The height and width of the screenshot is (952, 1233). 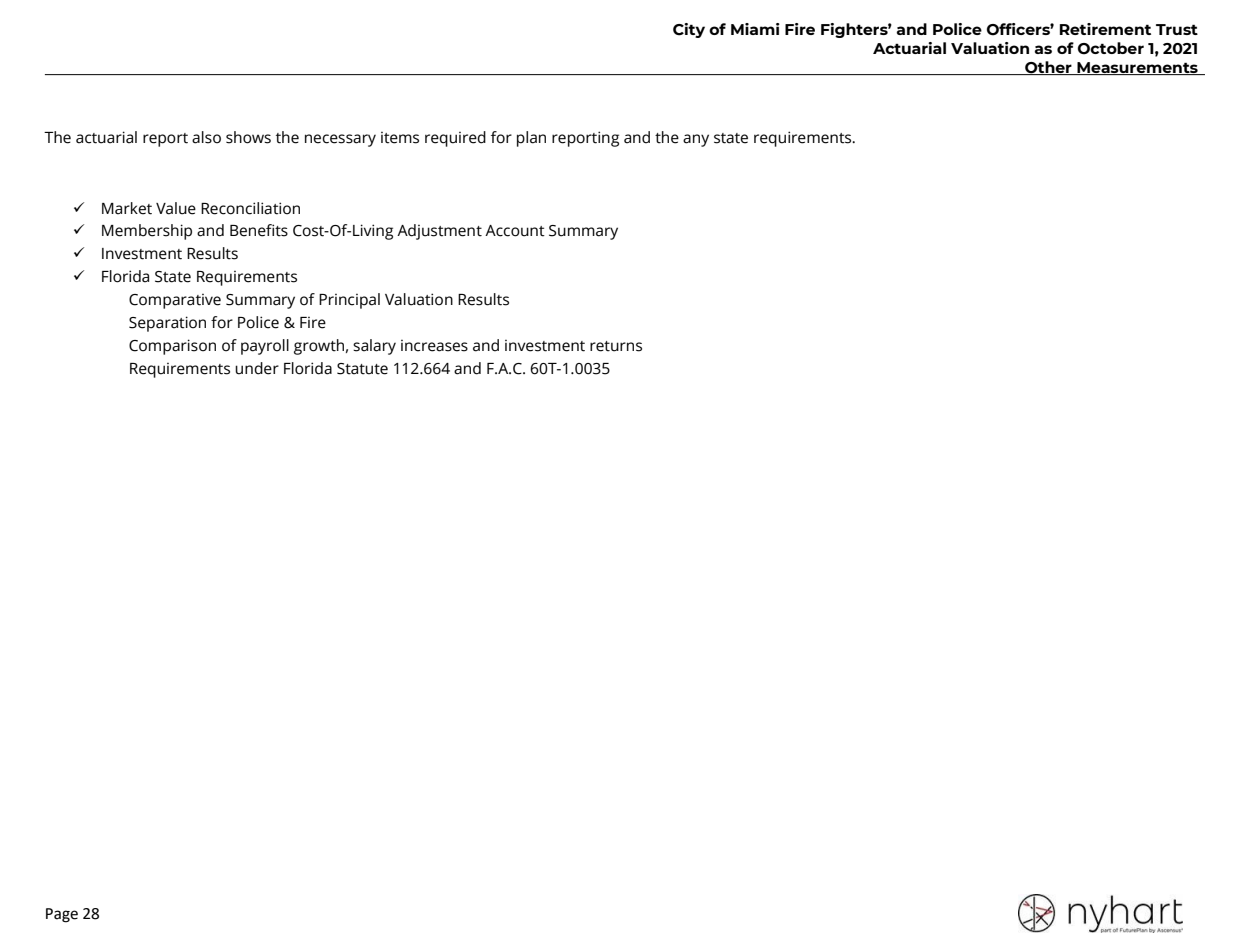 What do you see at coordinates (434, 346) in the screenshot?
I see `increases` at bounding box center [434, 346].
